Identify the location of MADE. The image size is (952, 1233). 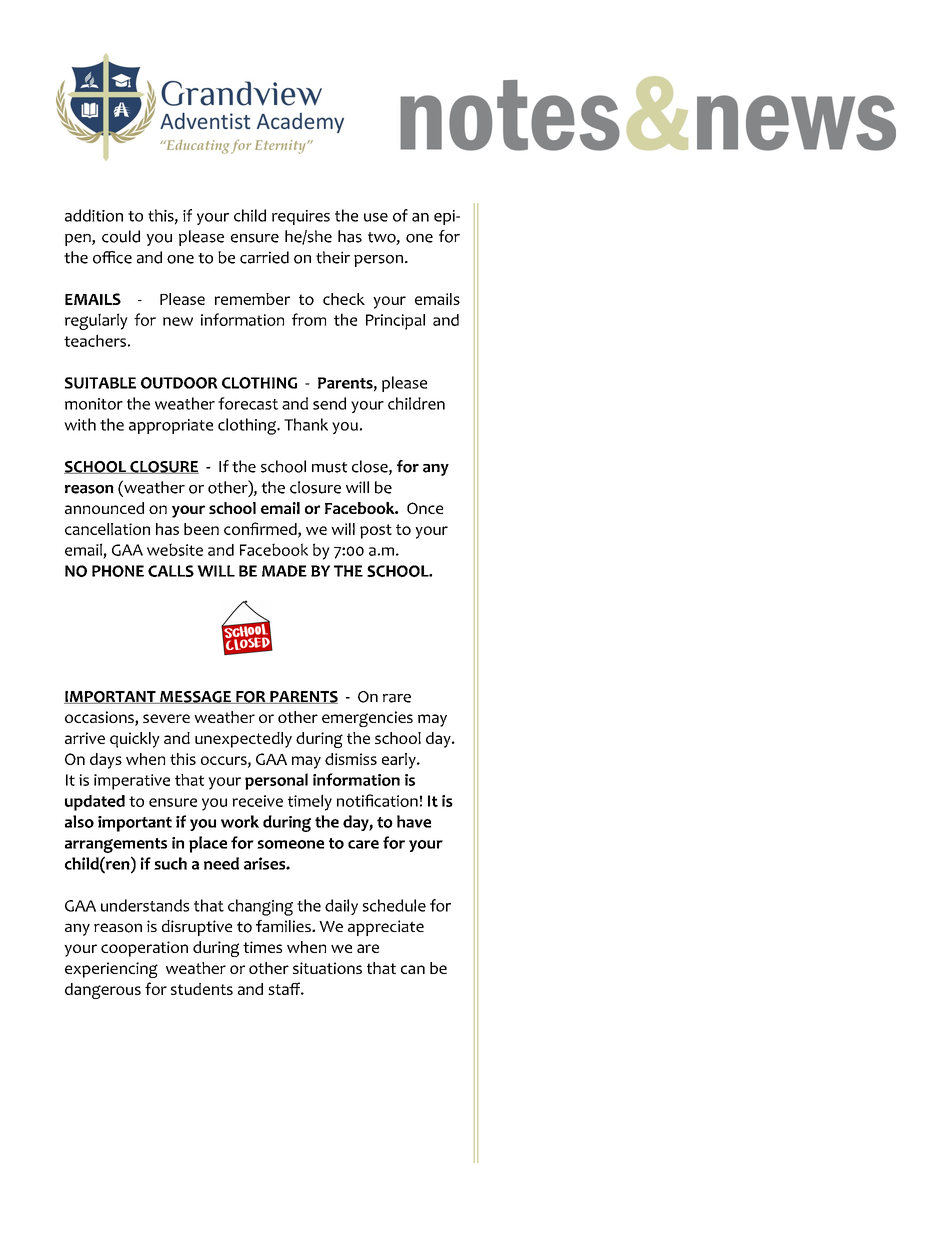
(284, 571).
